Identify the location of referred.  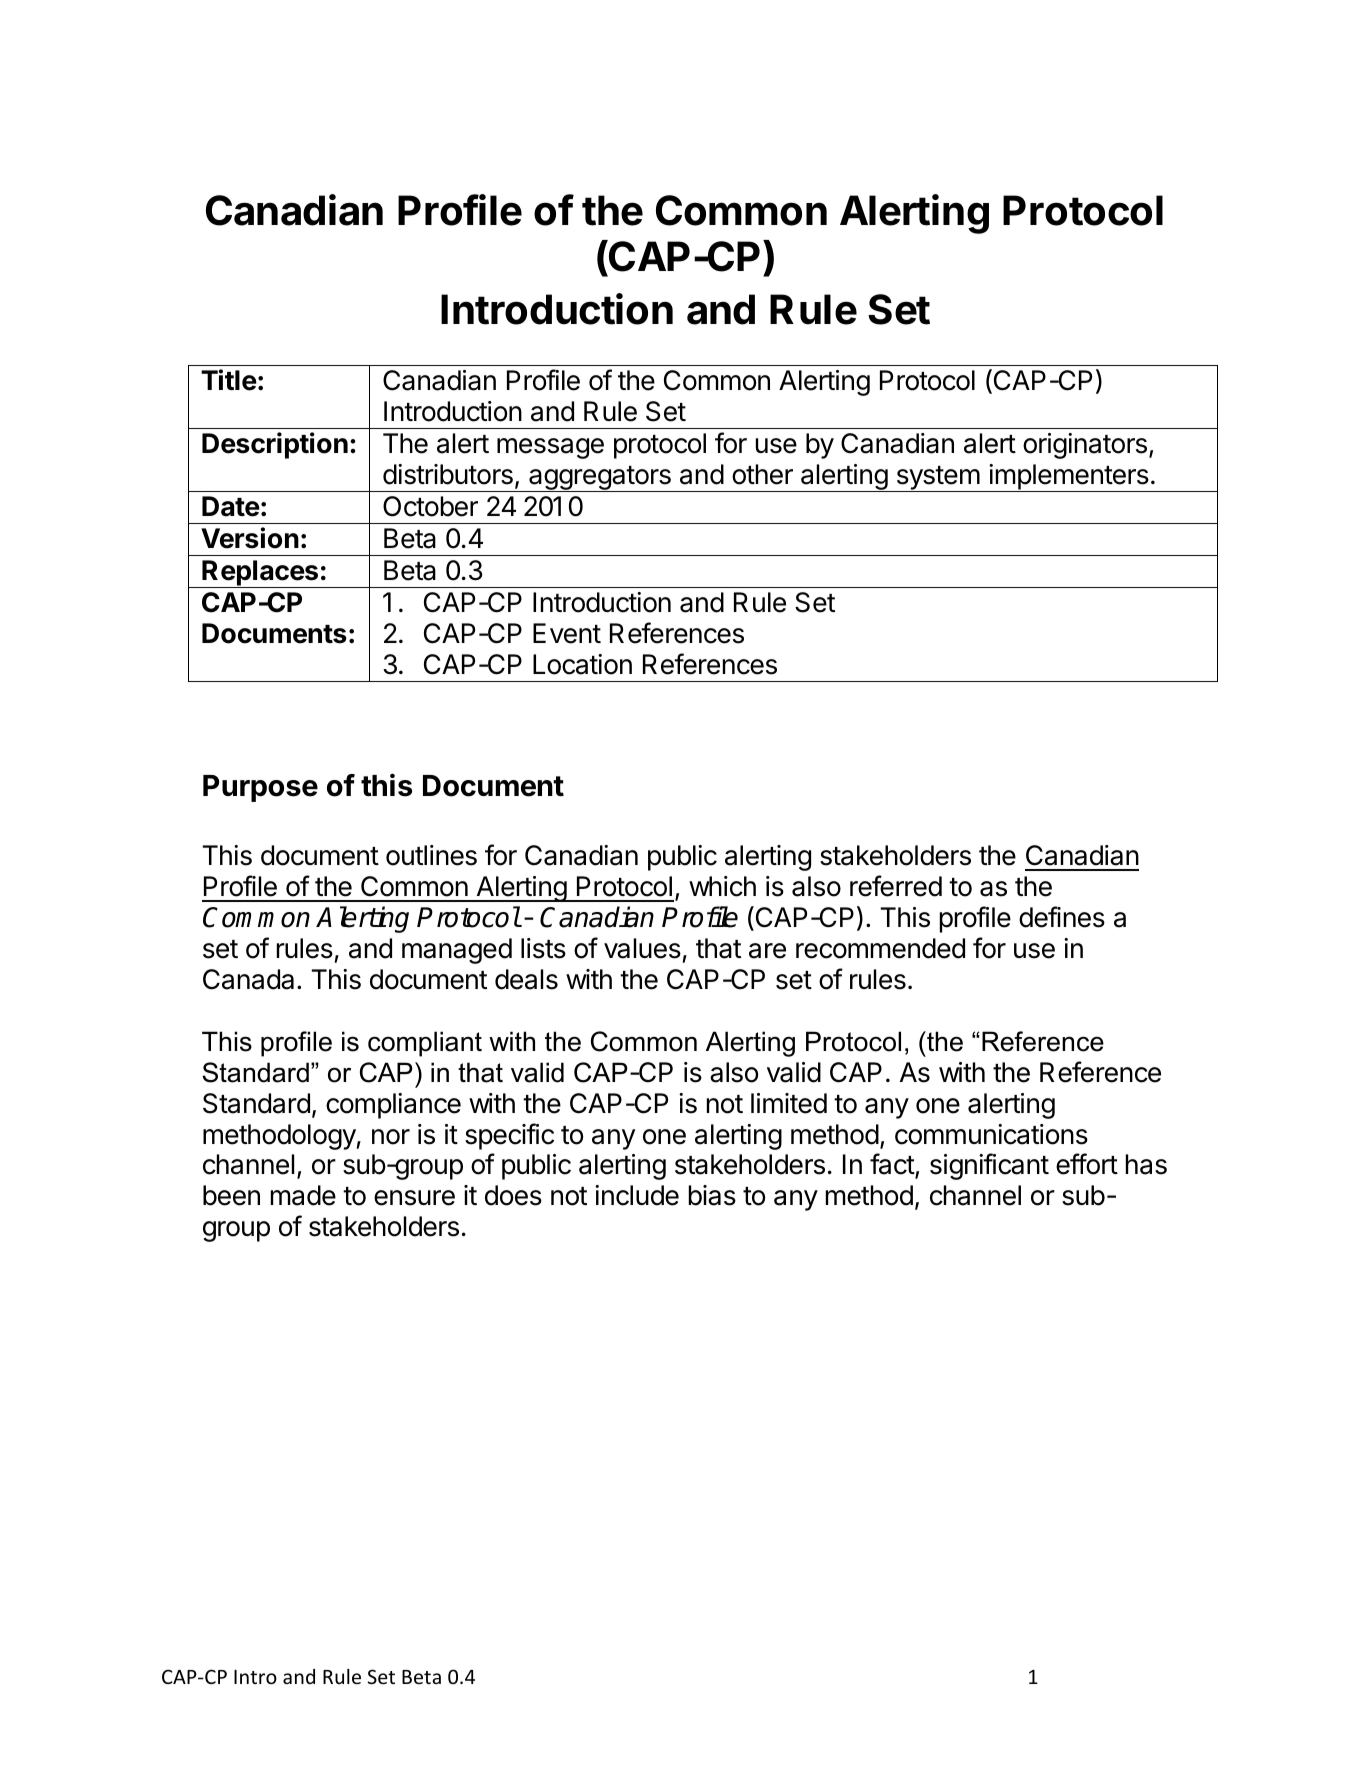
(896, 886).
